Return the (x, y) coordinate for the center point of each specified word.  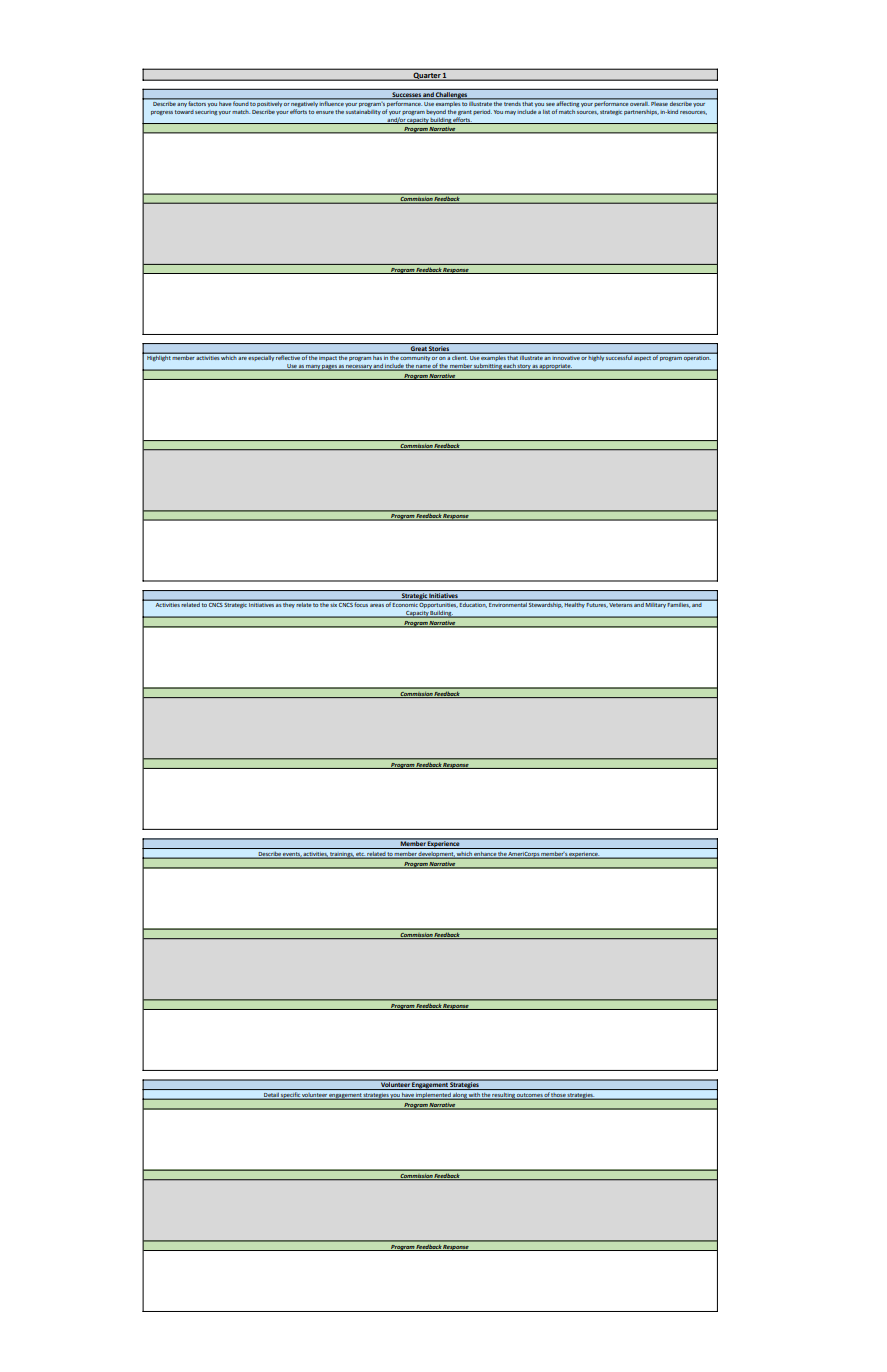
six (334, 603)
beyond (436, 112)
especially (261, 357)
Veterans (621, 603)
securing (206, 113)
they (289, 604)
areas (377, 605)
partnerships (641, 112)
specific (291, 1096)
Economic (405, 603)
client (460, 356)
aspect (643, 357)
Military (656, 604)
